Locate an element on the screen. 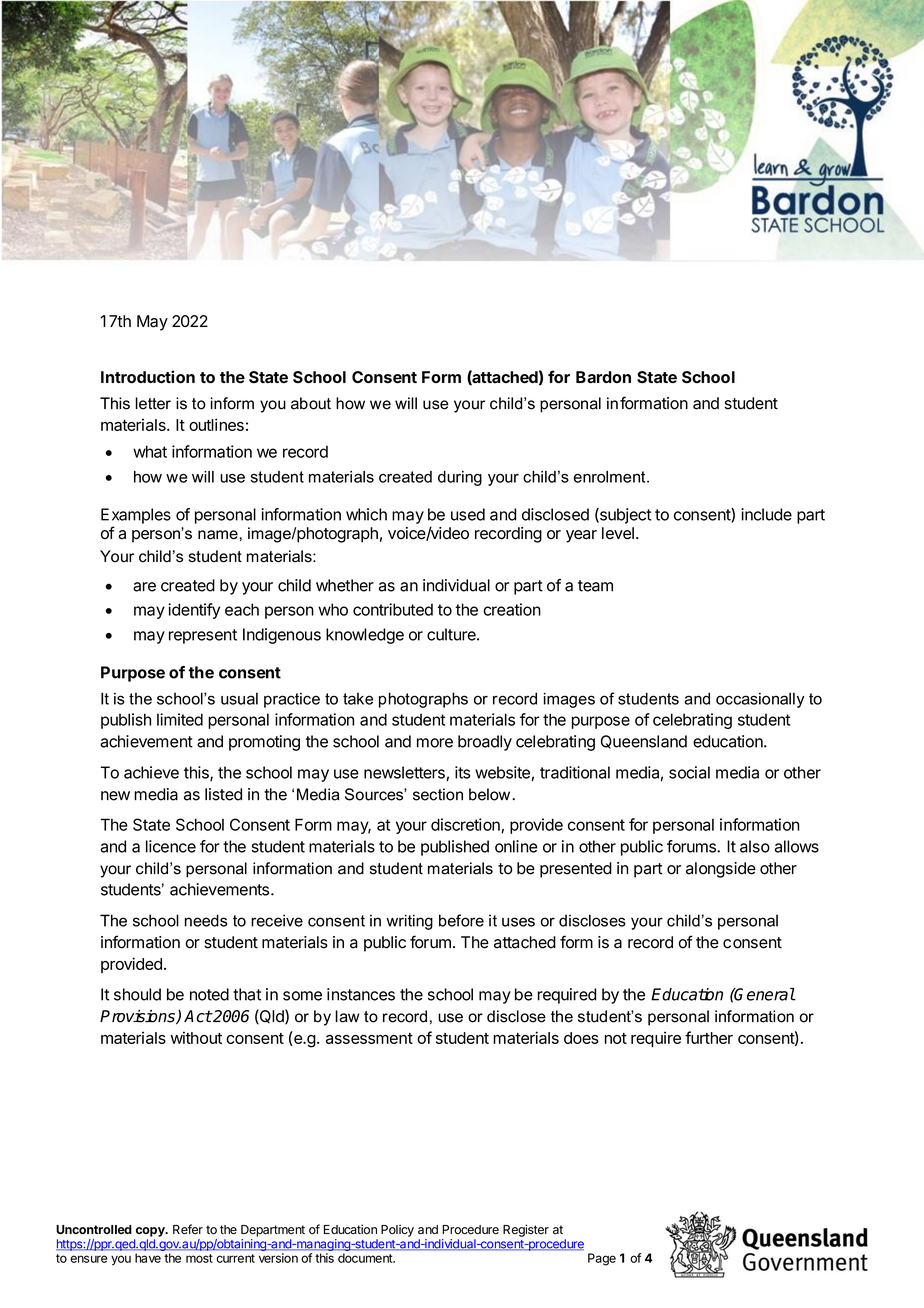  needs is located at coordinates (206, 920).
